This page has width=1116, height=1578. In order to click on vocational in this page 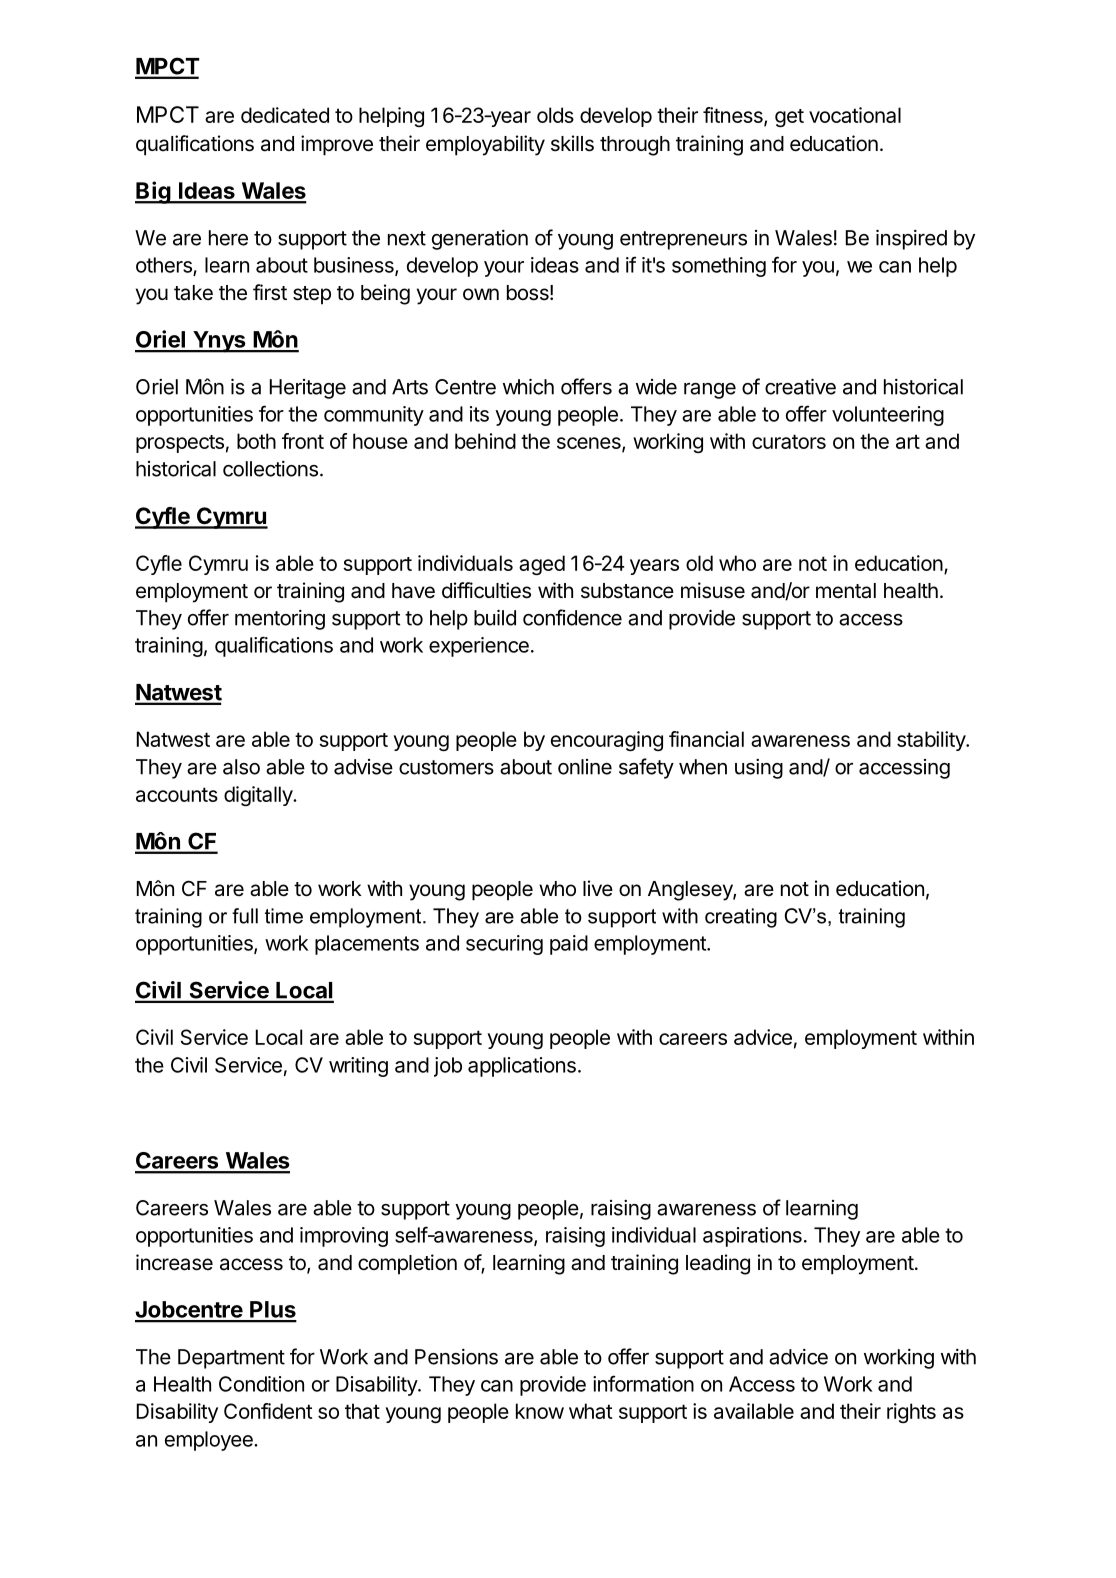, I will do `click(855, 115)`.
